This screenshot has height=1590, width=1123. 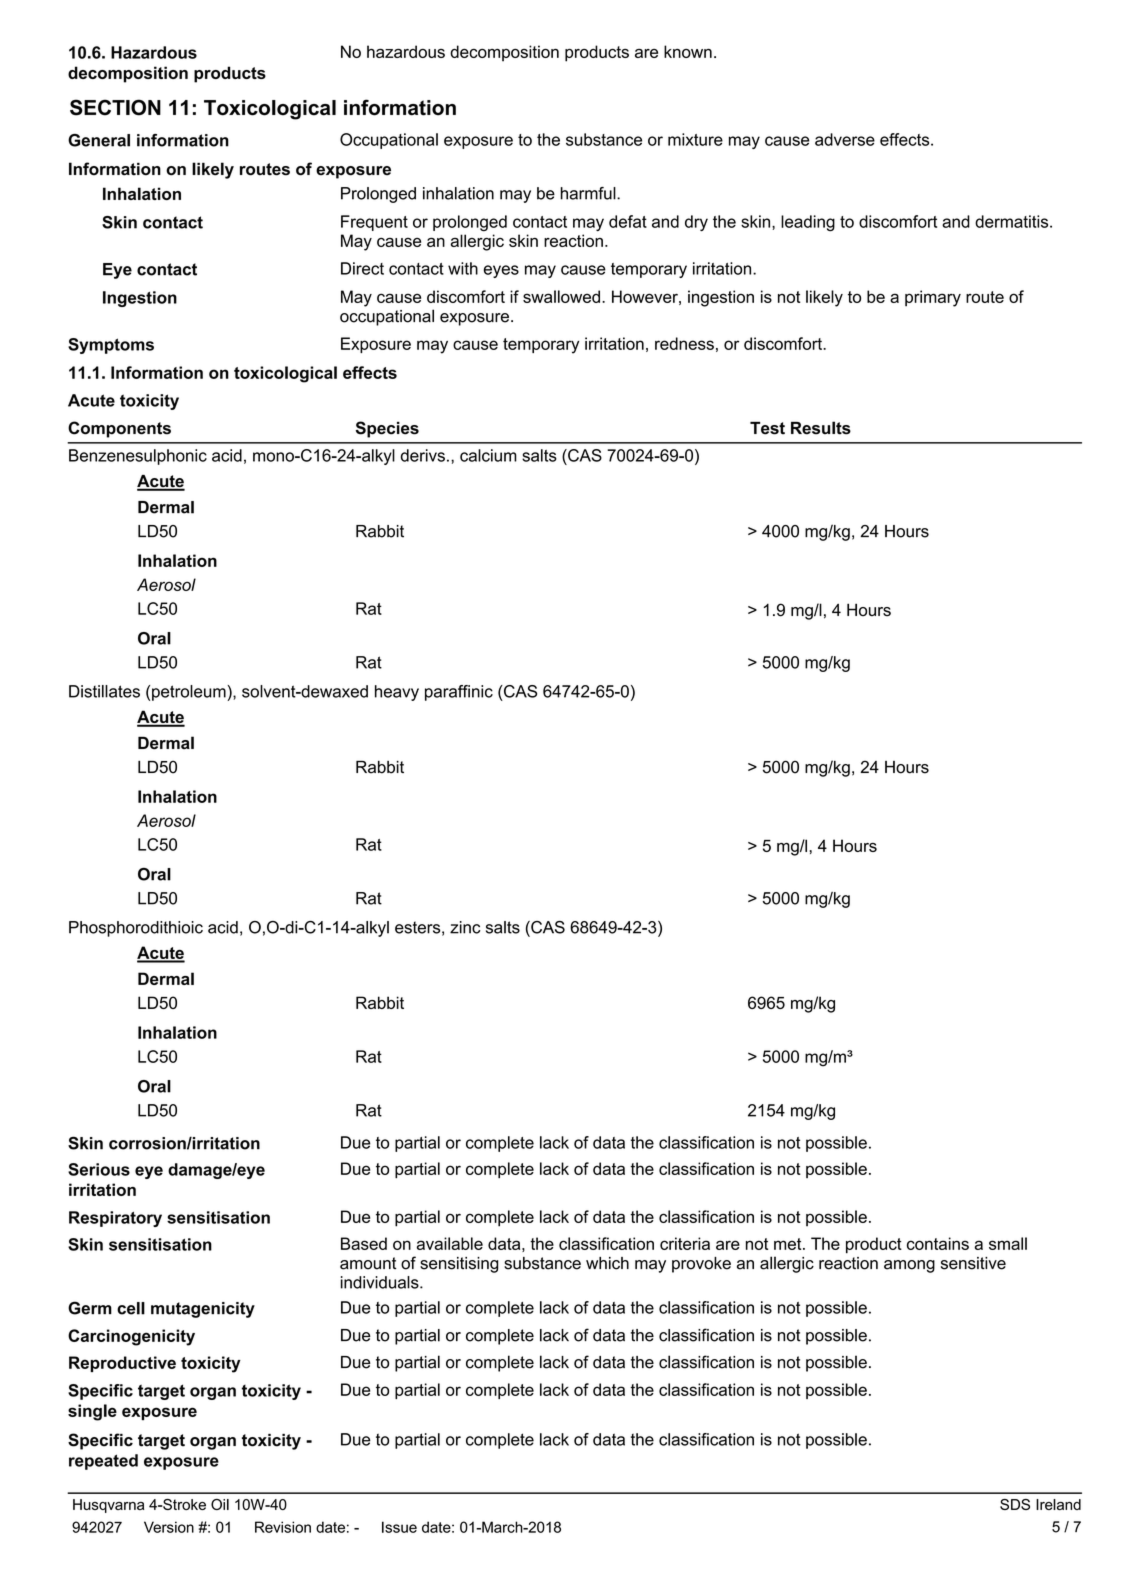 What do you see at coordinates (465, 927) in the screenshot?
I see `zinc` at bounding box center [465, 927].
